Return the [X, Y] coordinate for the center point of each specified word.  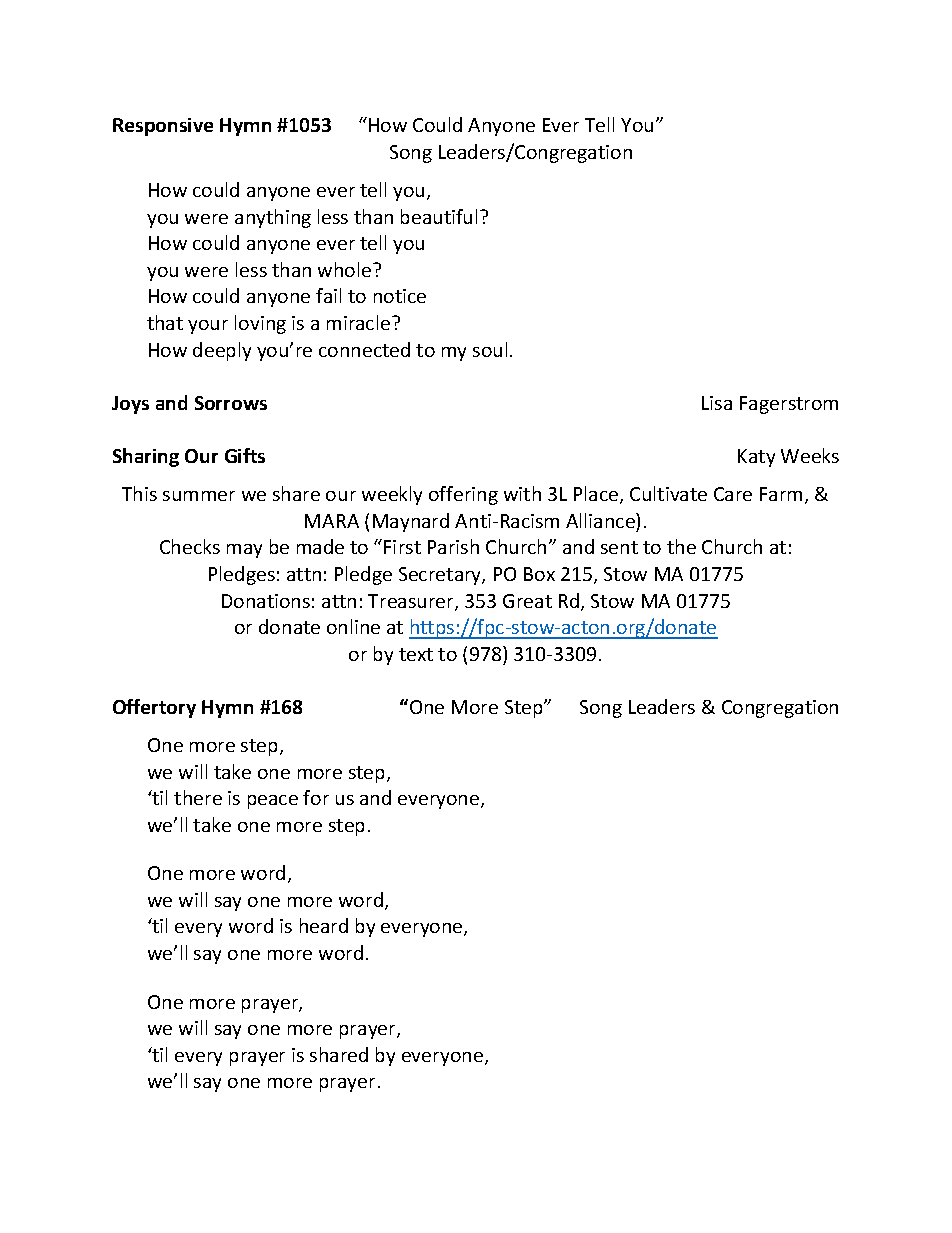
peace [273, 802]
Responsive [163, 127]
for [316, 797]
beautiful [439, 216]
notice [400, 296]
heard [324, 925]
